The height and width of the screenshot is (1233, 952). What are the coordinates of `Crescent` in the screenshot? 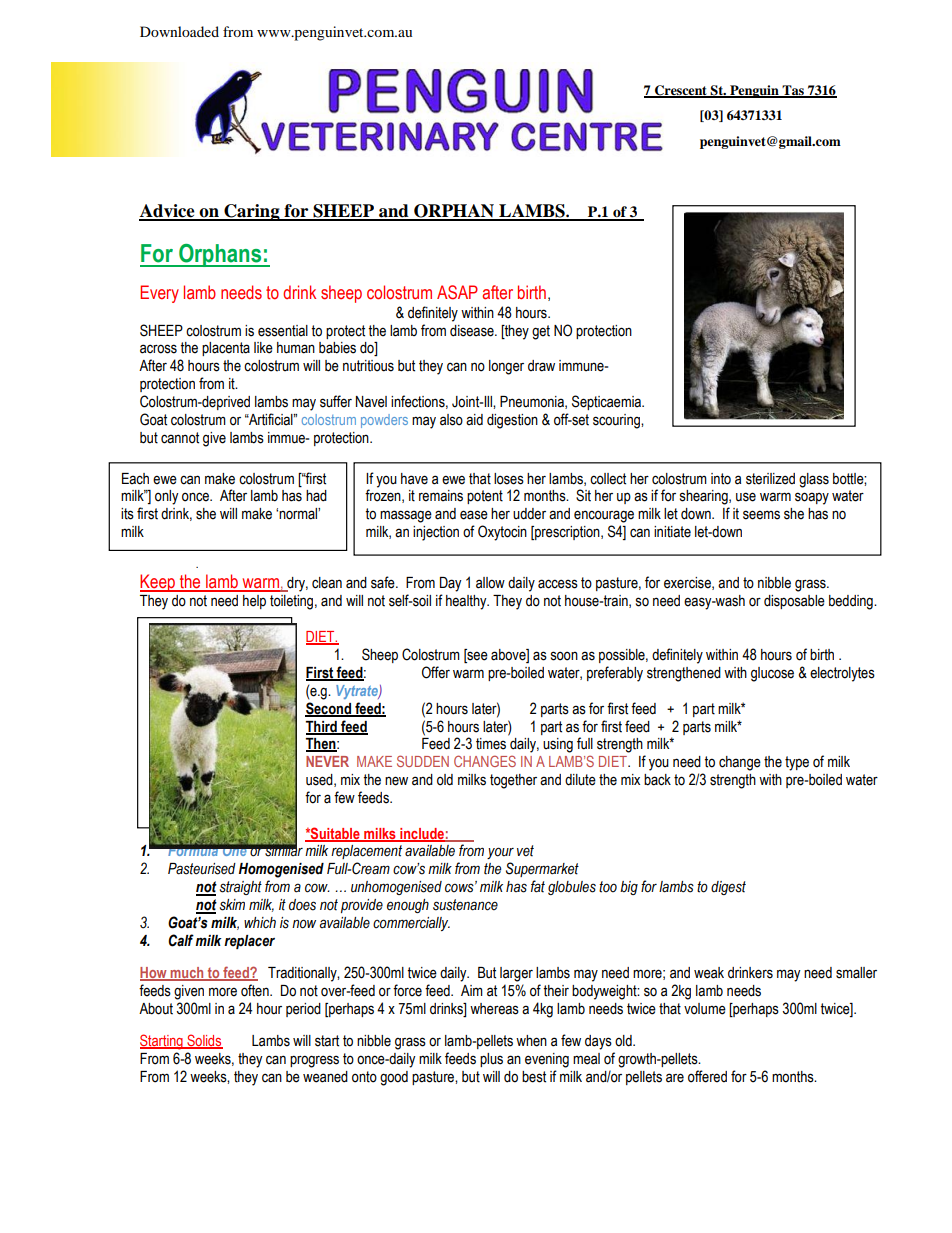 It's located at (681, 91).
